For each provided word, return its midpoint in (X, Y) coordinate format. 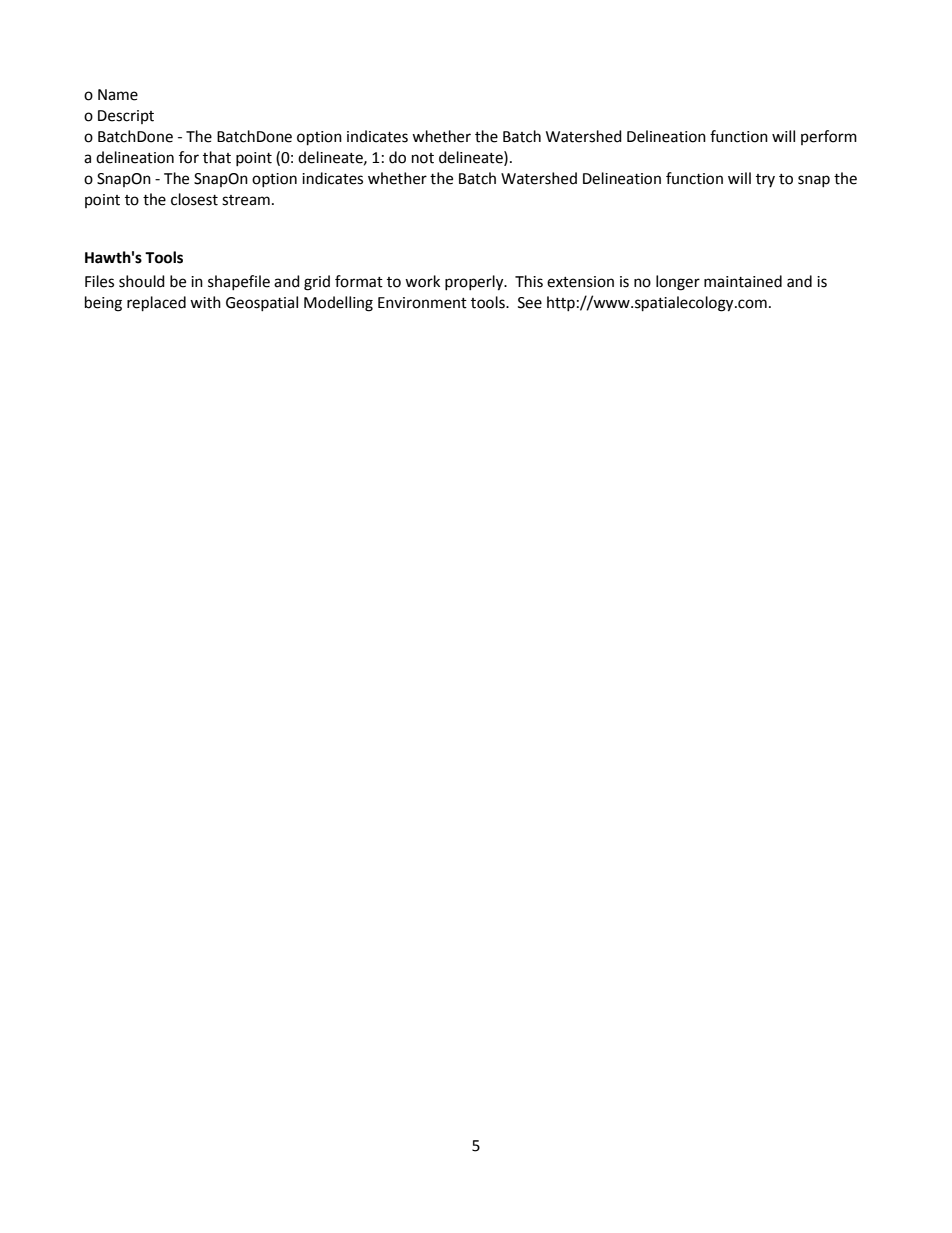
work (422, 281)
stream (246, 200)
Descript (126, 117)
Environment (422, 303)
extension (580, 282)
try (765, 180)
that (217, 157)
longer (678, 283)
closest (194, 199)
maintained (743, 281)
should (142, 281)
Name (118, 95)
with (205, 302)
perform (829, 137)
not (423, 158)
